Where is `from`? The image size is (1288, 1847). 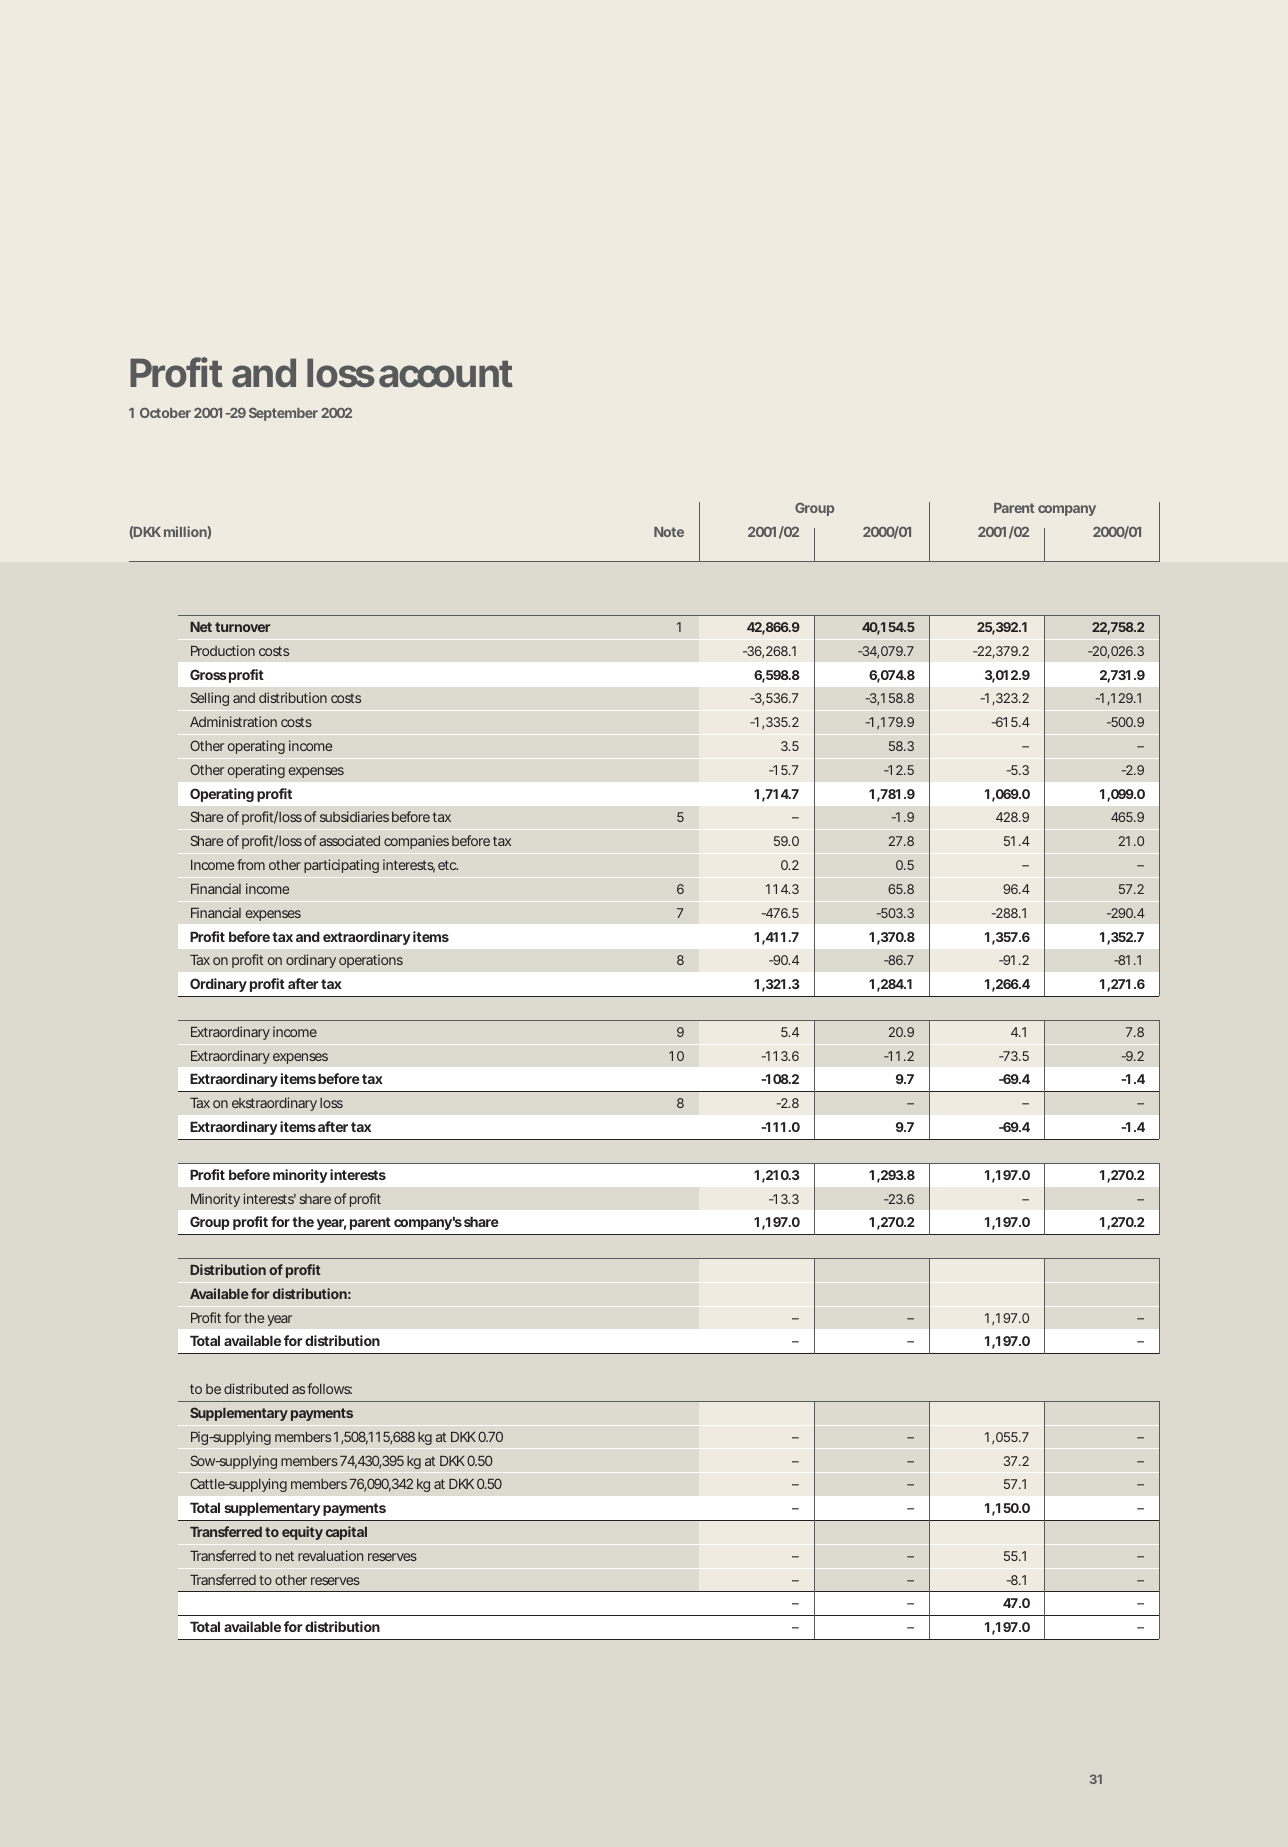 from is located at coordinates (251, 864).
